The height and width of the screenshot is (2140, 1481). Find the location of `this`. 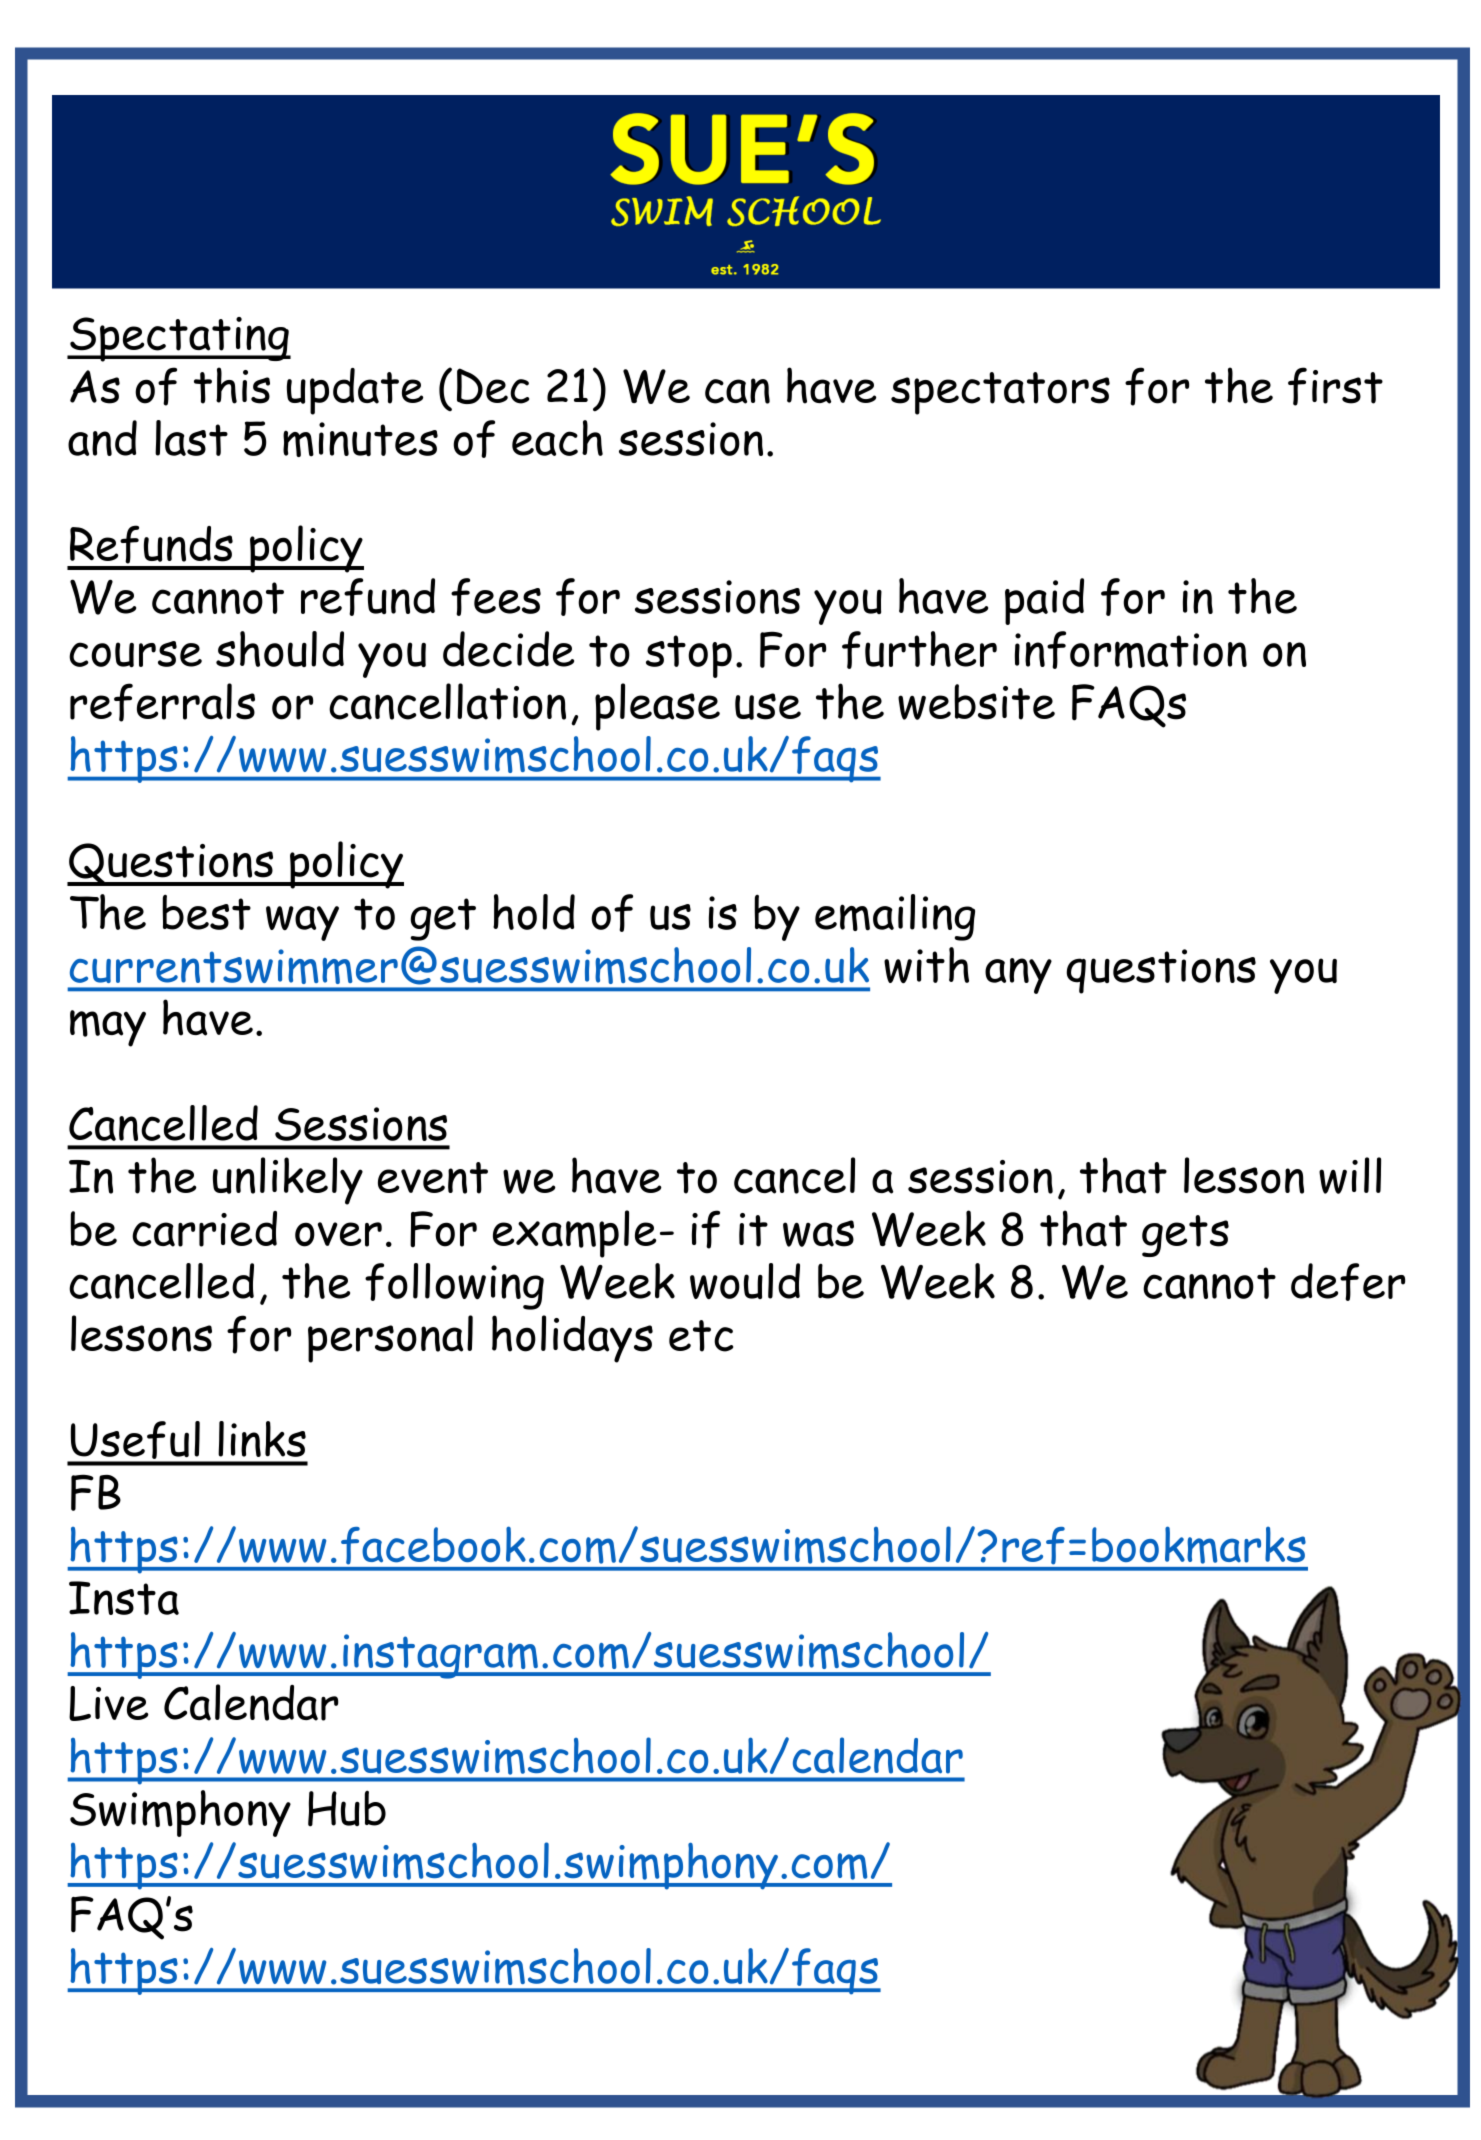

this is located at coordinates (232, 385).
